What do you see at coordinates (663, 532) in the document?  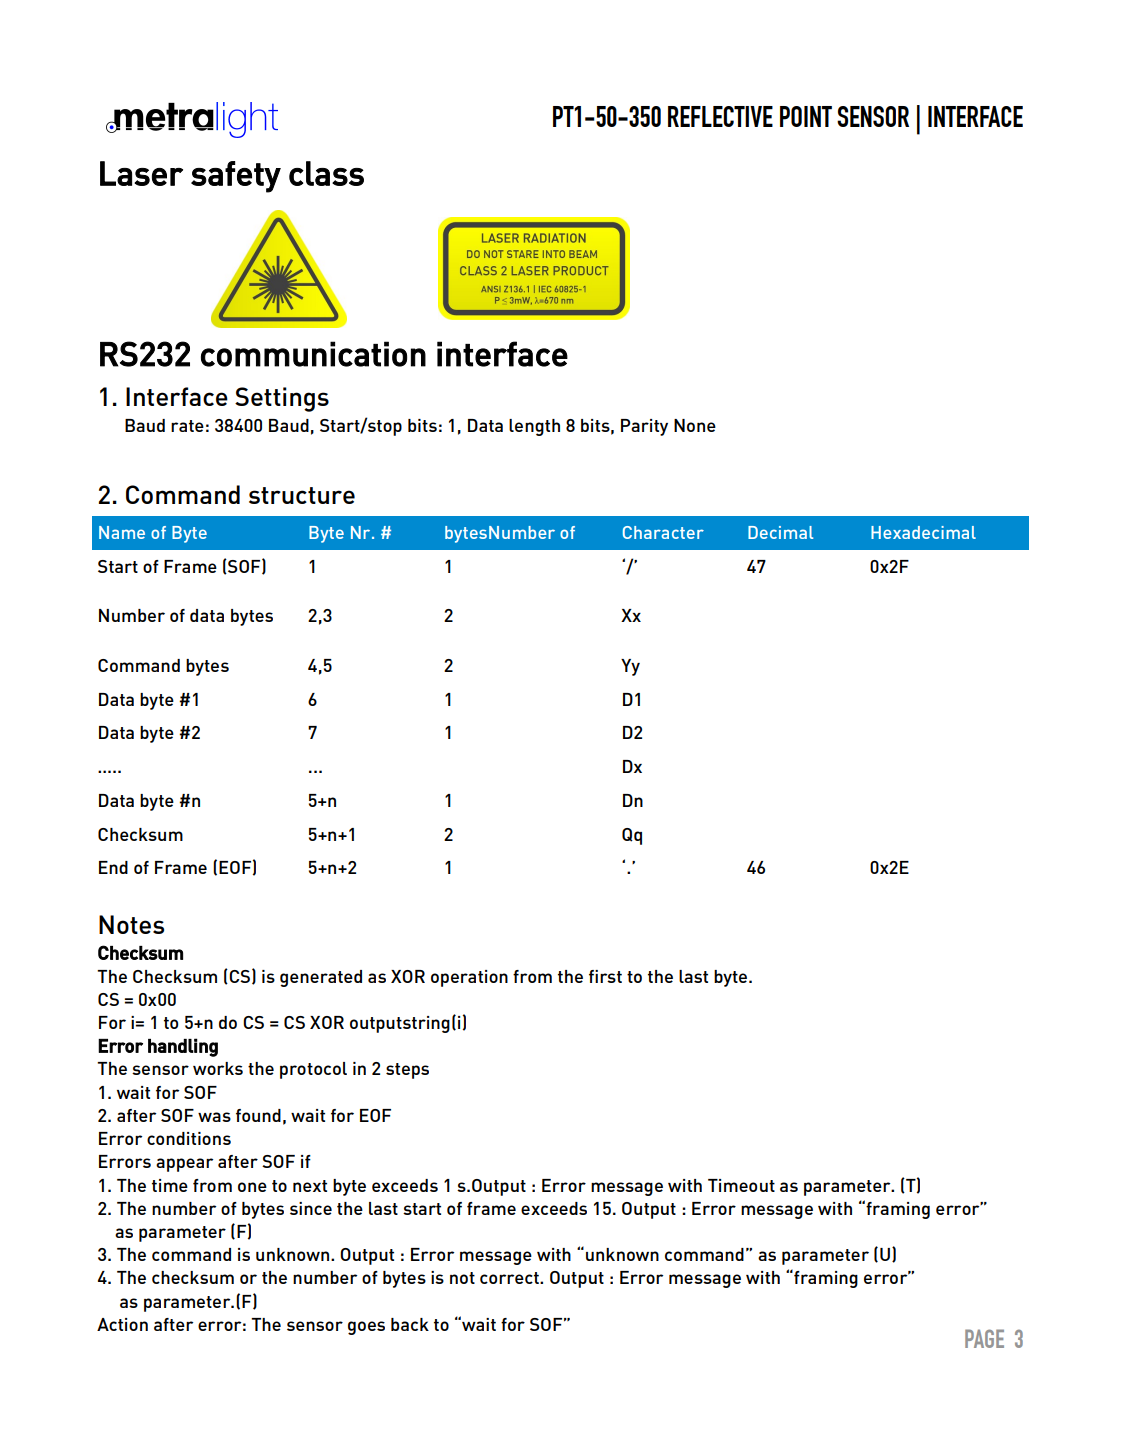 I see `Character` at bounding box center [663, 532].
